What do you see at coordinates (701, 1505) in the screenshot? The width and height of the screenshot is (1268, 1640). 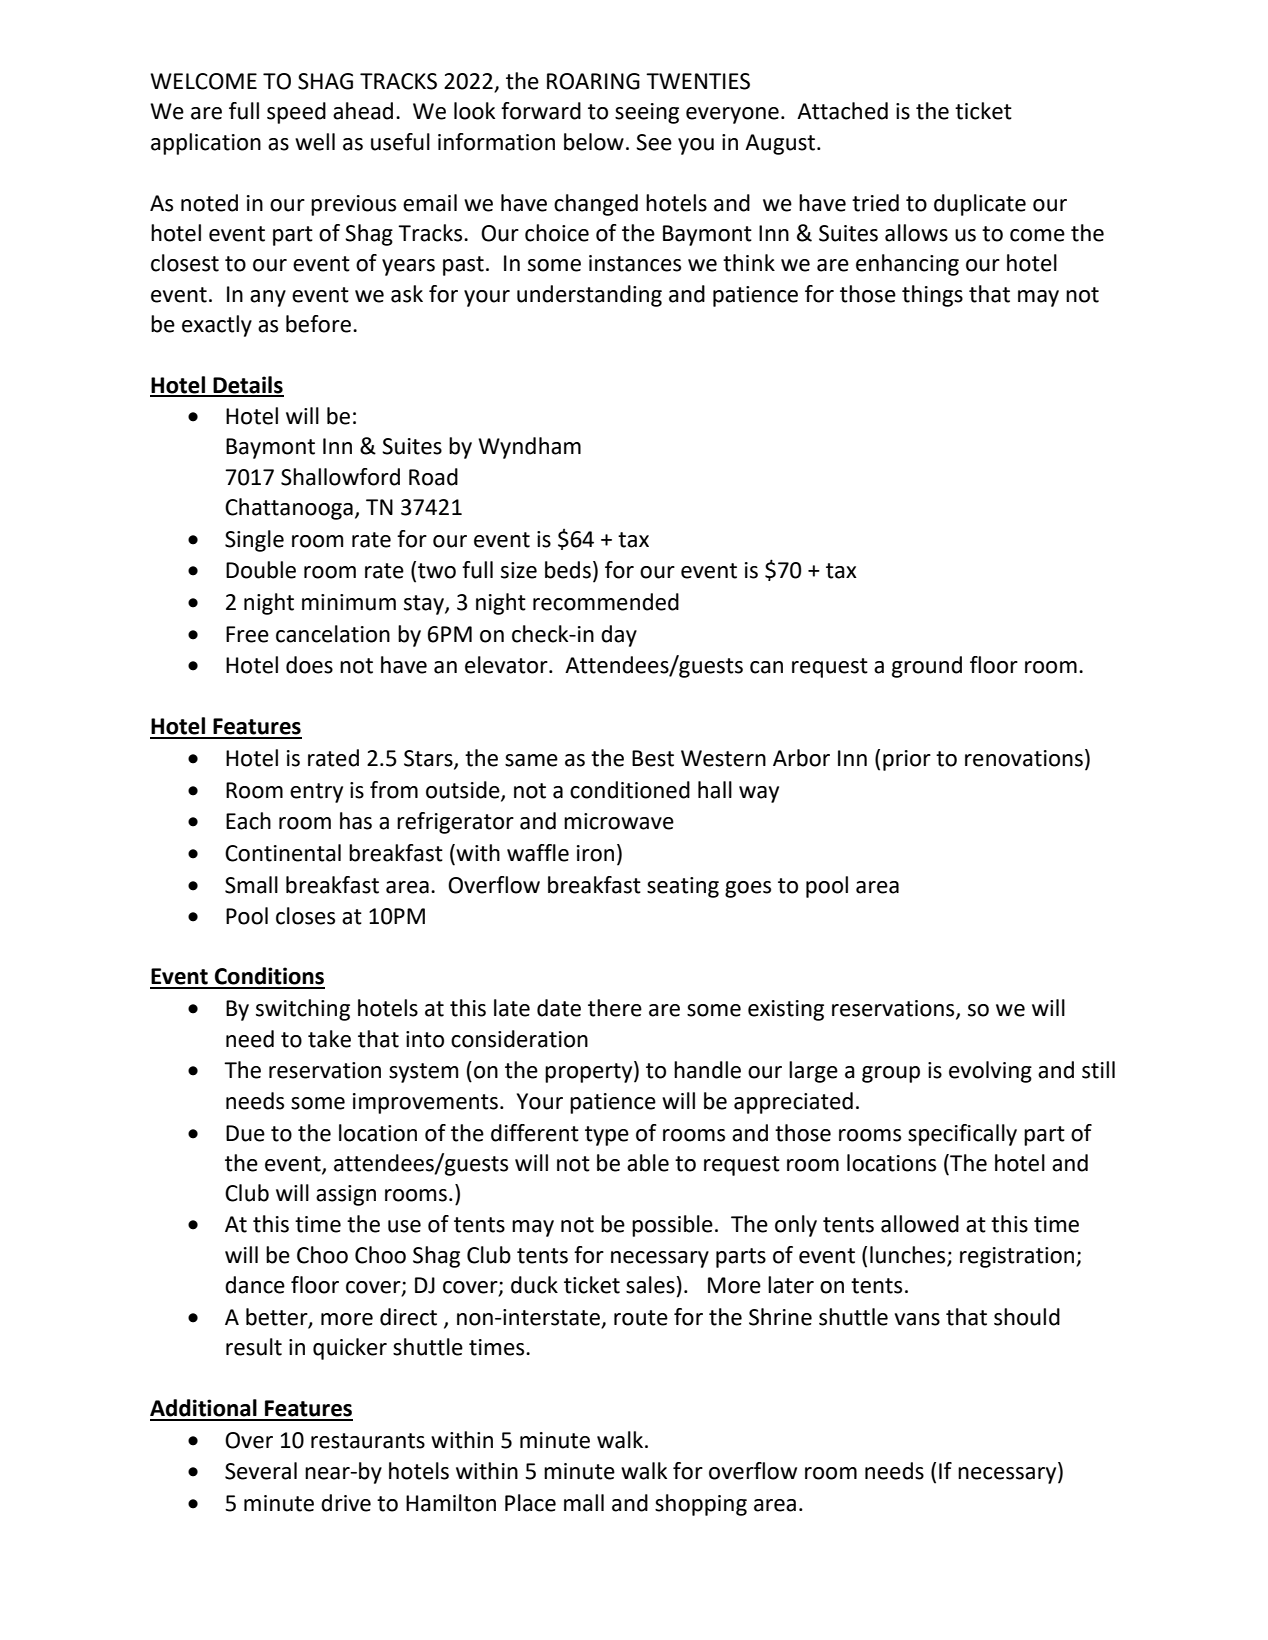 I see `shopping` at bounding box center [701, 1505].
